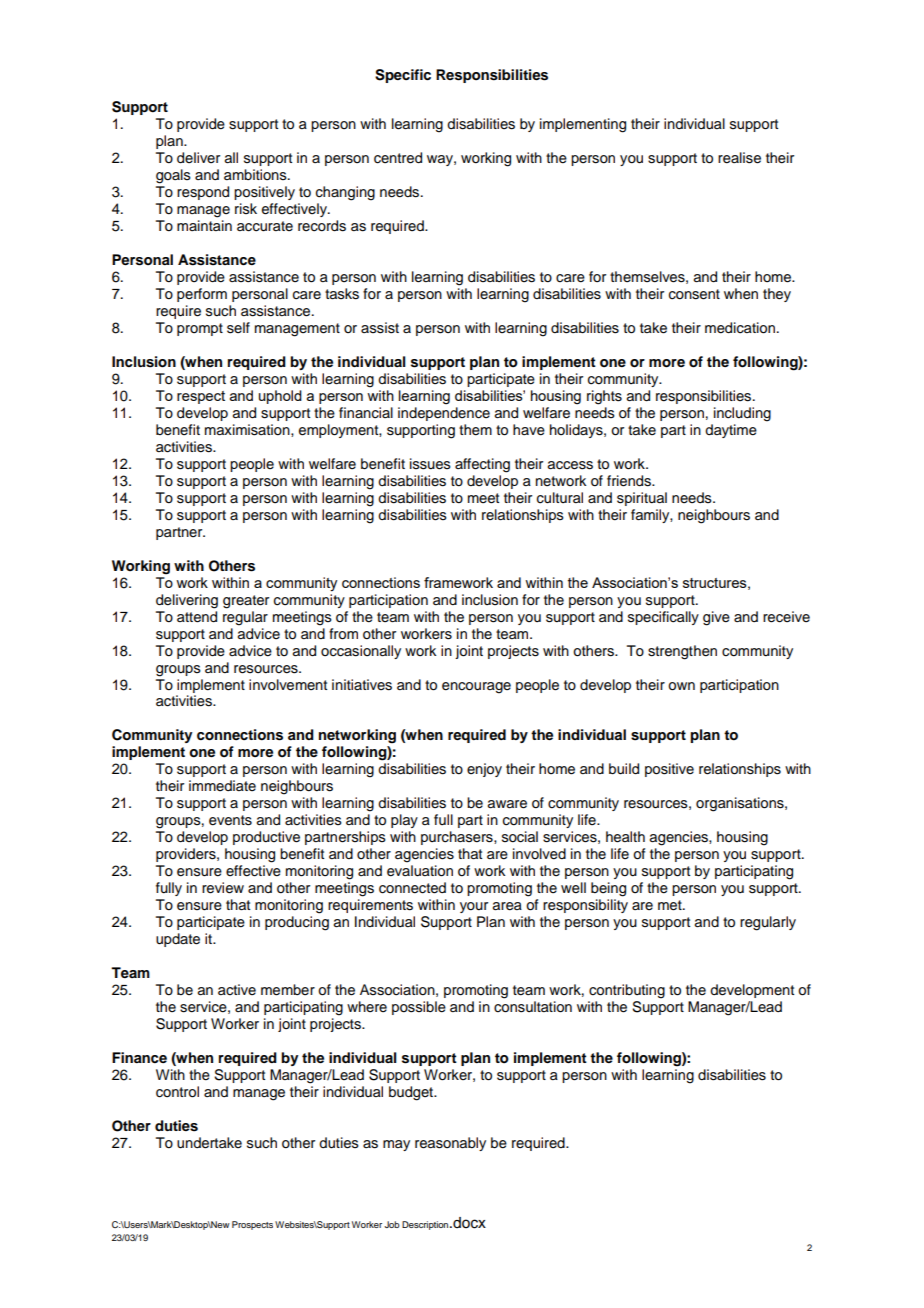 The image size is (924, 1308). What do you see at coordinates (450, 1144) in the document?
I see `reasonably` at bounding box center [450, 1144].
